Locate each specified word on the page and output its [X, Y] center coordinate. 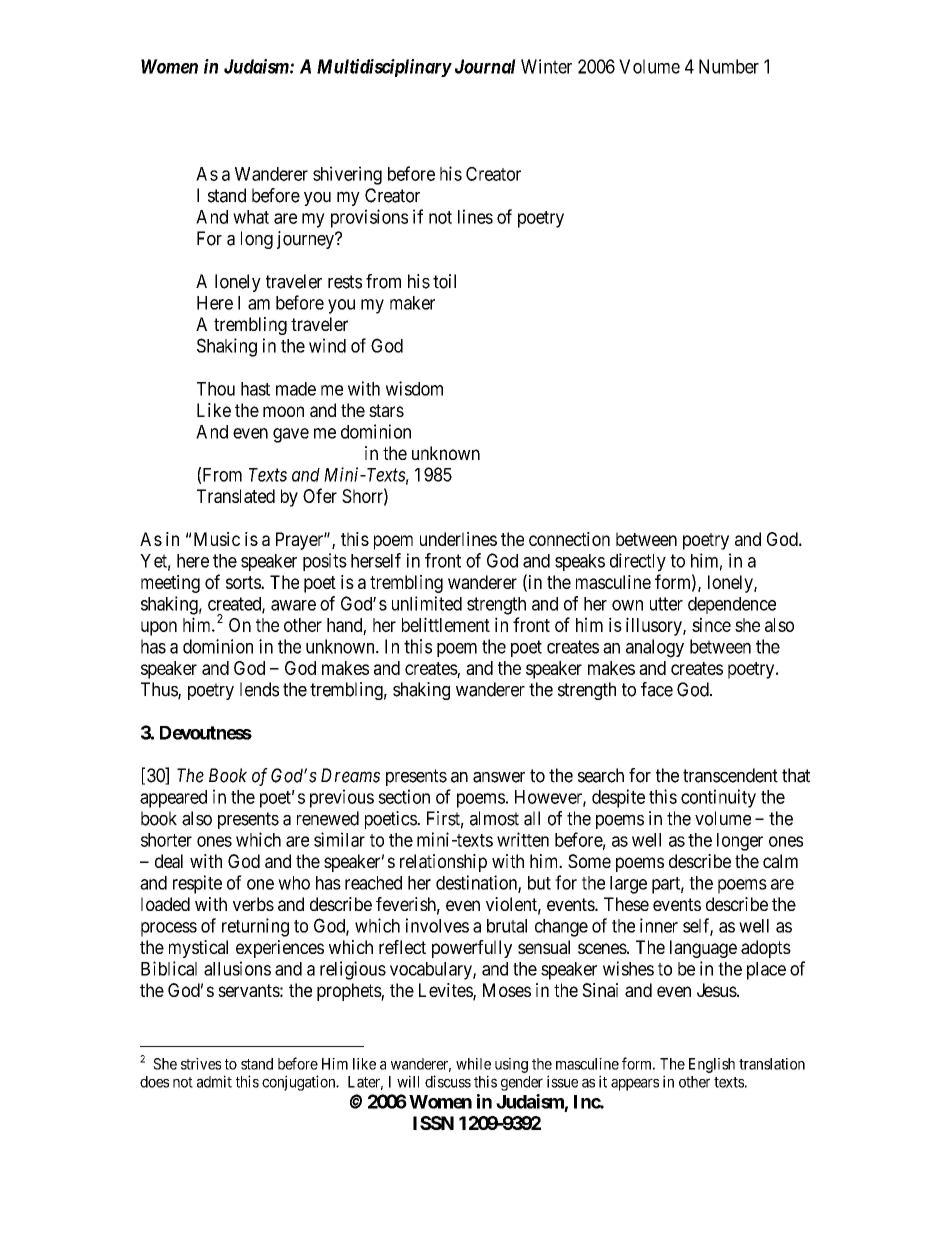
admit [214, 1081]
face [657, 689]
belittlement [446, 624]
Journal [485, 66]
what [251, 217]
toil [444, 281]
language [703, 949]
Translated [236, 496]
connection [569, 539]
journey [306, 240]
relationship [443, 863]
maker [412, 303]
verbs [253, 904]
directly [638, 562]
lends [259, 689]
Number [729, 66]
